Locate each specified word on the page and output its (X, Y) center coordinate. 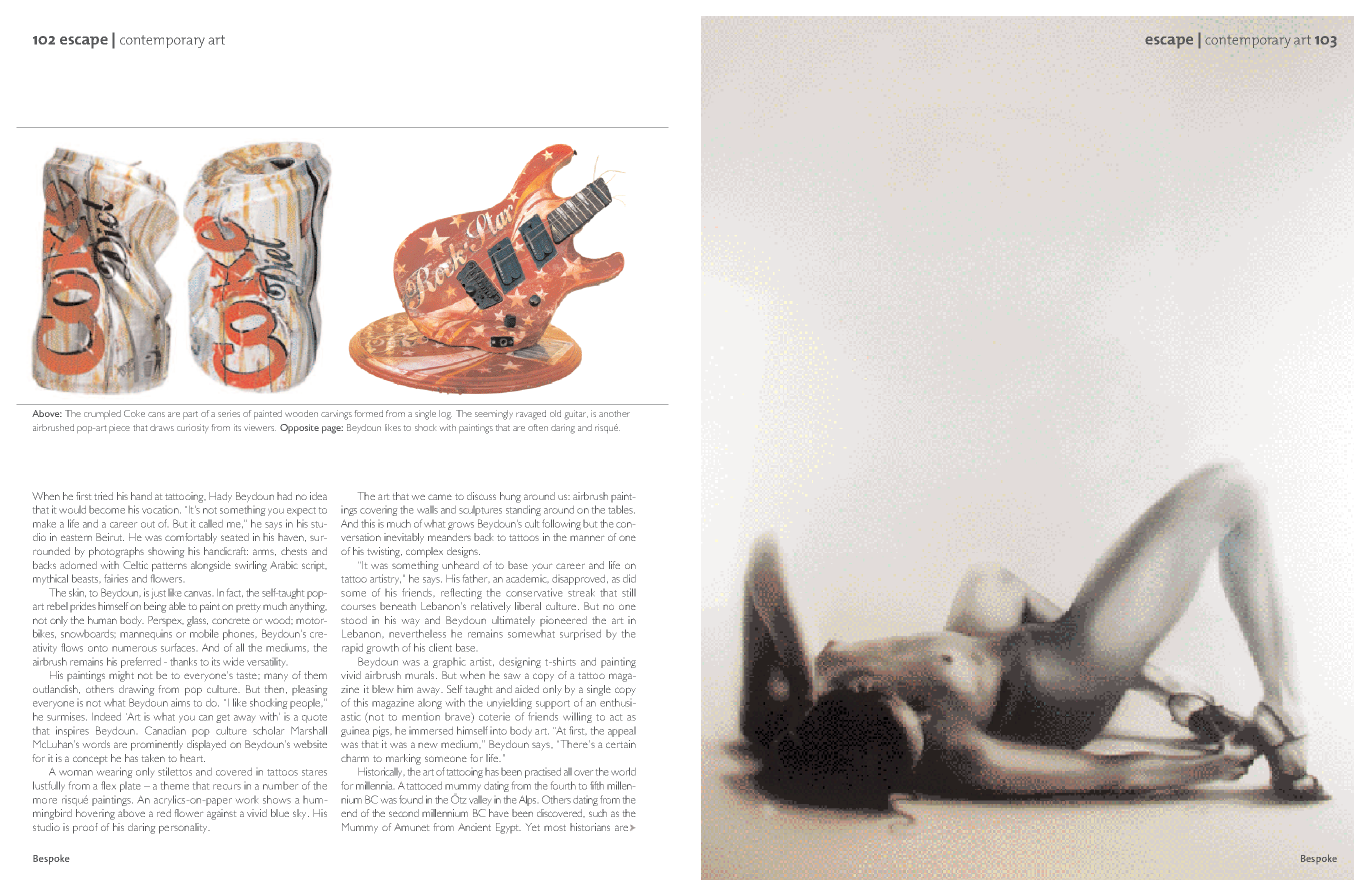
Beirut (110, 537)
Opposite (299, 429)
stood (354, 620)
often (538, 427)
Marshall (309, 730)
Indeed (106, 717)
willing (577, 717)
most (555, 828)
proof (85, 828)
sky (301, 814)
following (561, 524)
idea (318, 496)
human (102, 620)
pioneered (563, 621)
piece (119, 428)
